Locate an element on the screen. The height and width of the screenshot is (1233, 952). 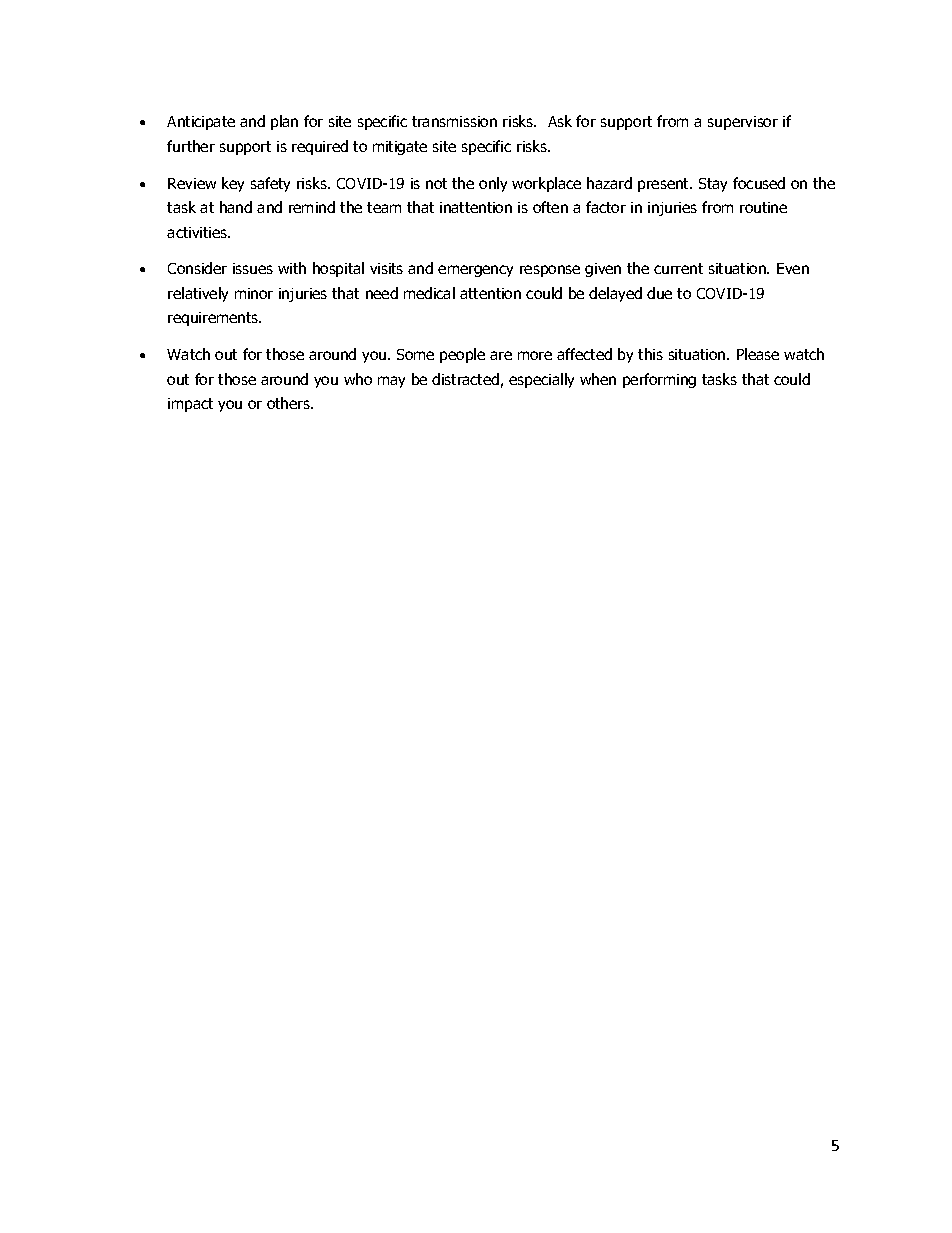
current is located at coordinates (678, 268).
